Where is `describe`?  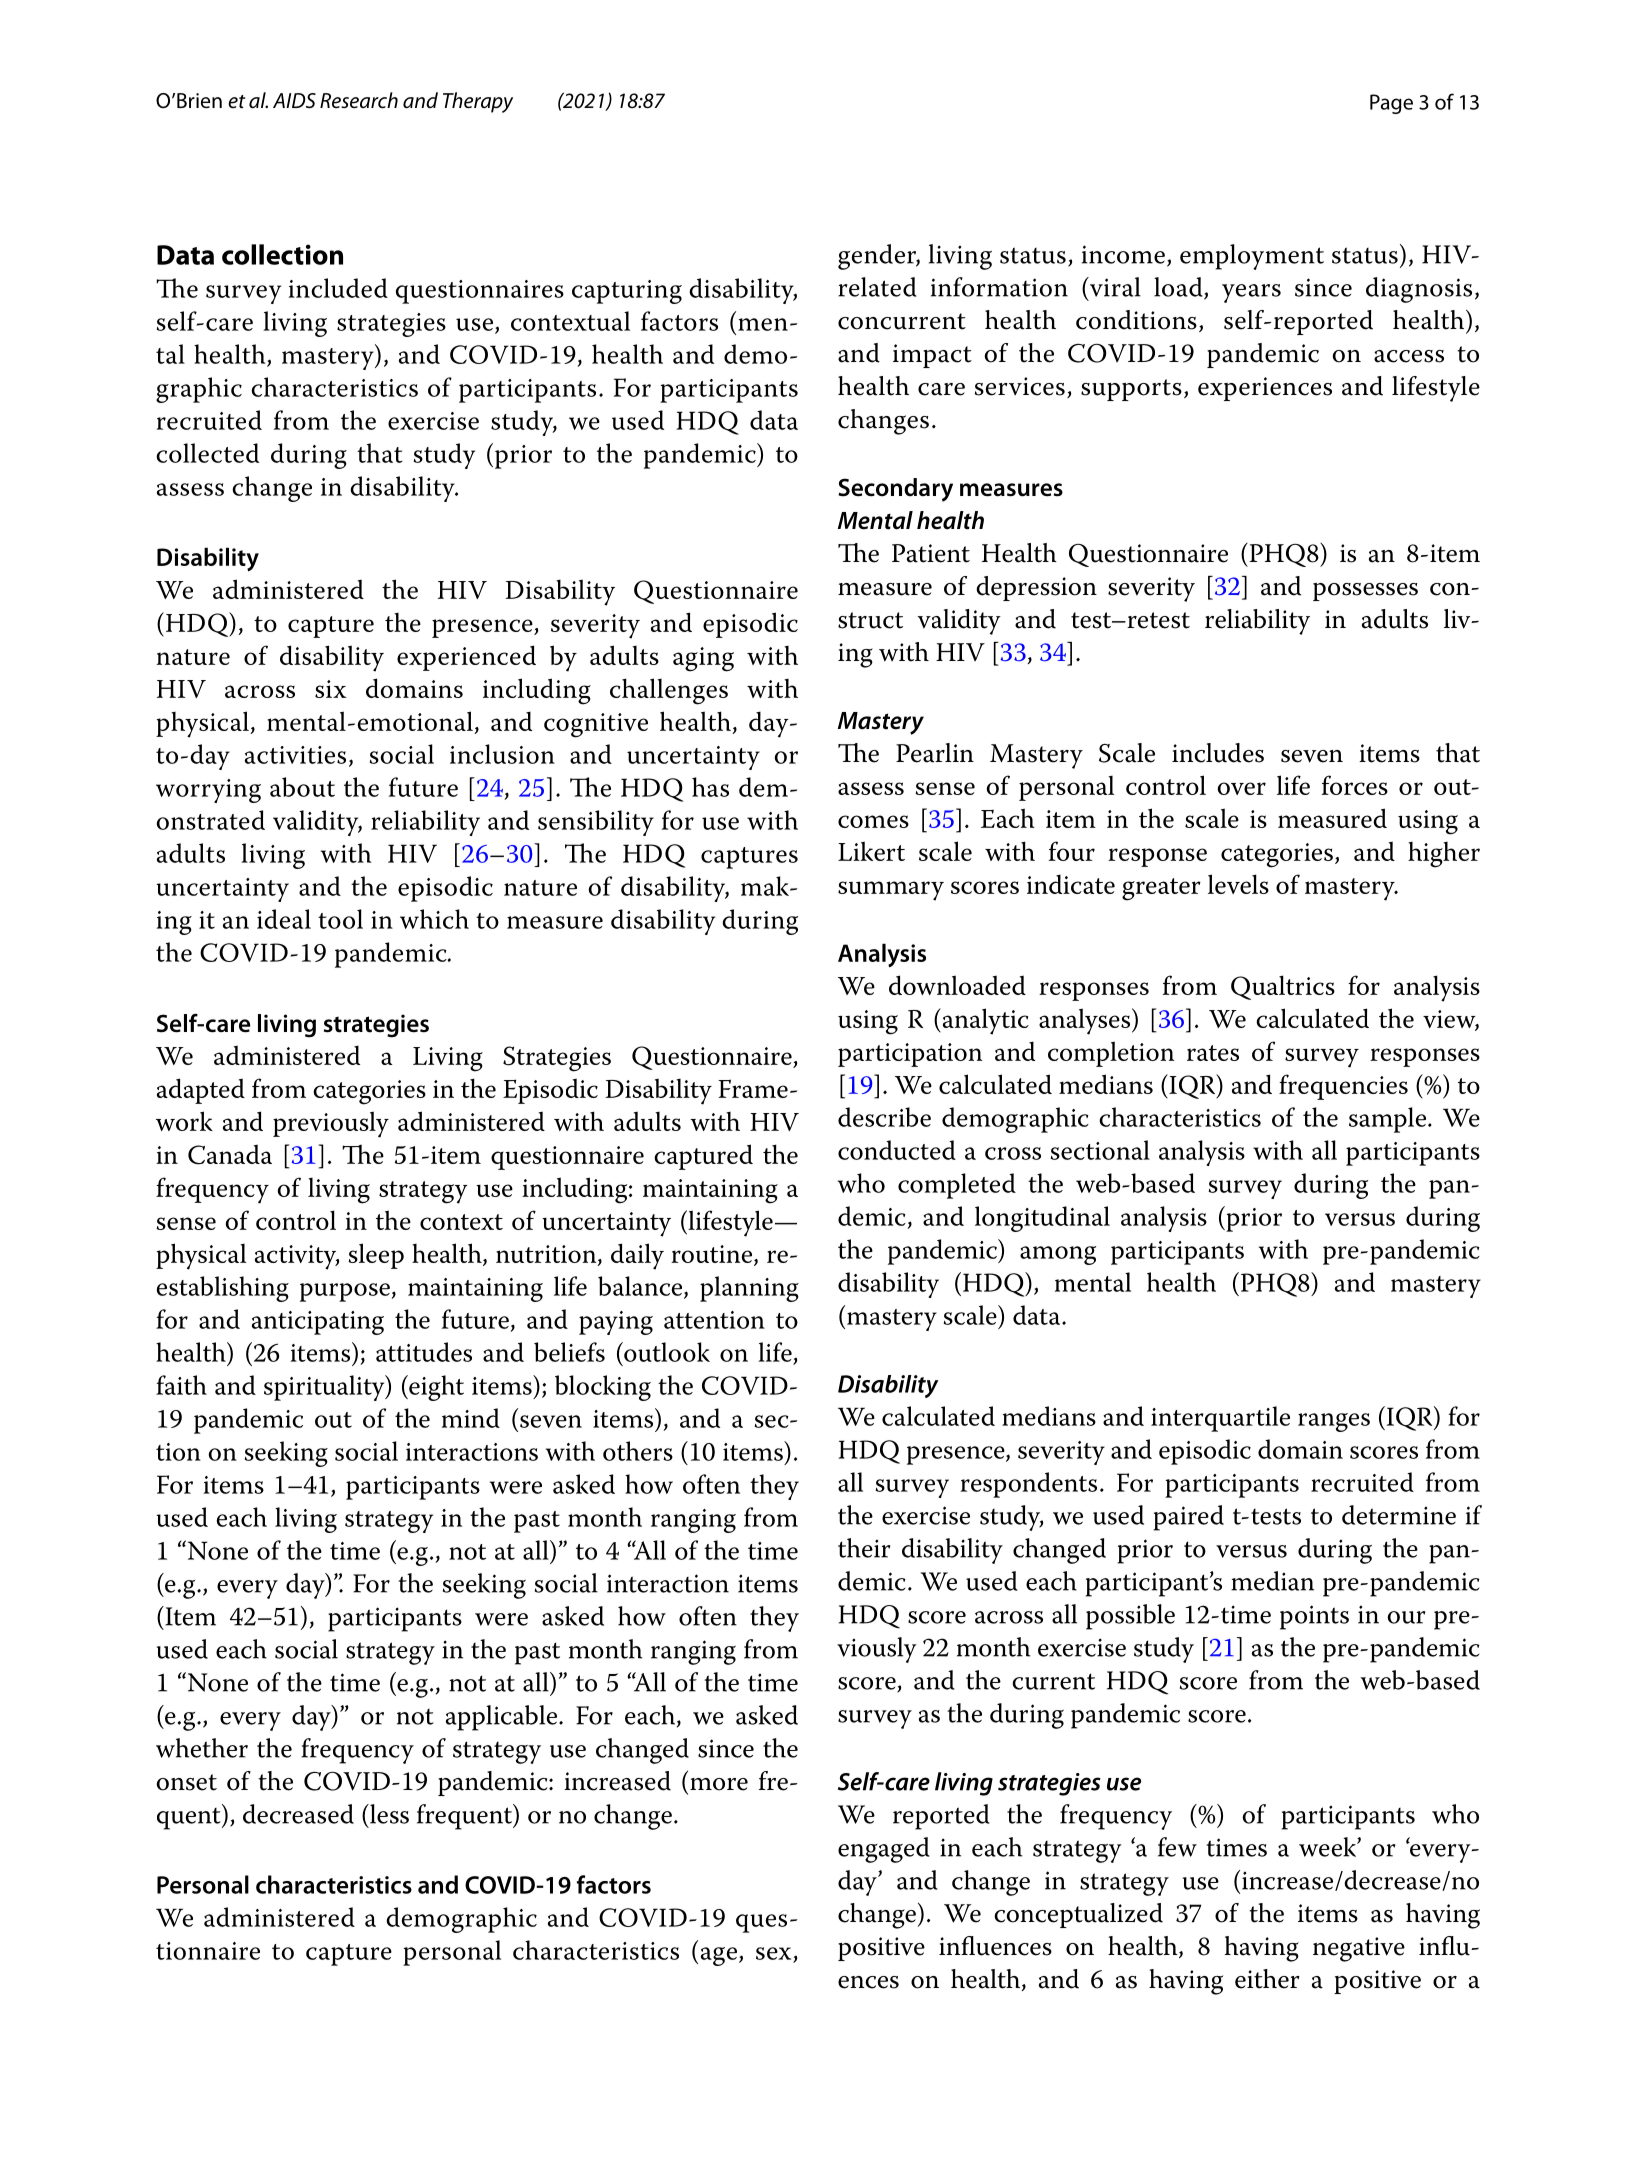 describe is located at coordinates (884, 1117).
